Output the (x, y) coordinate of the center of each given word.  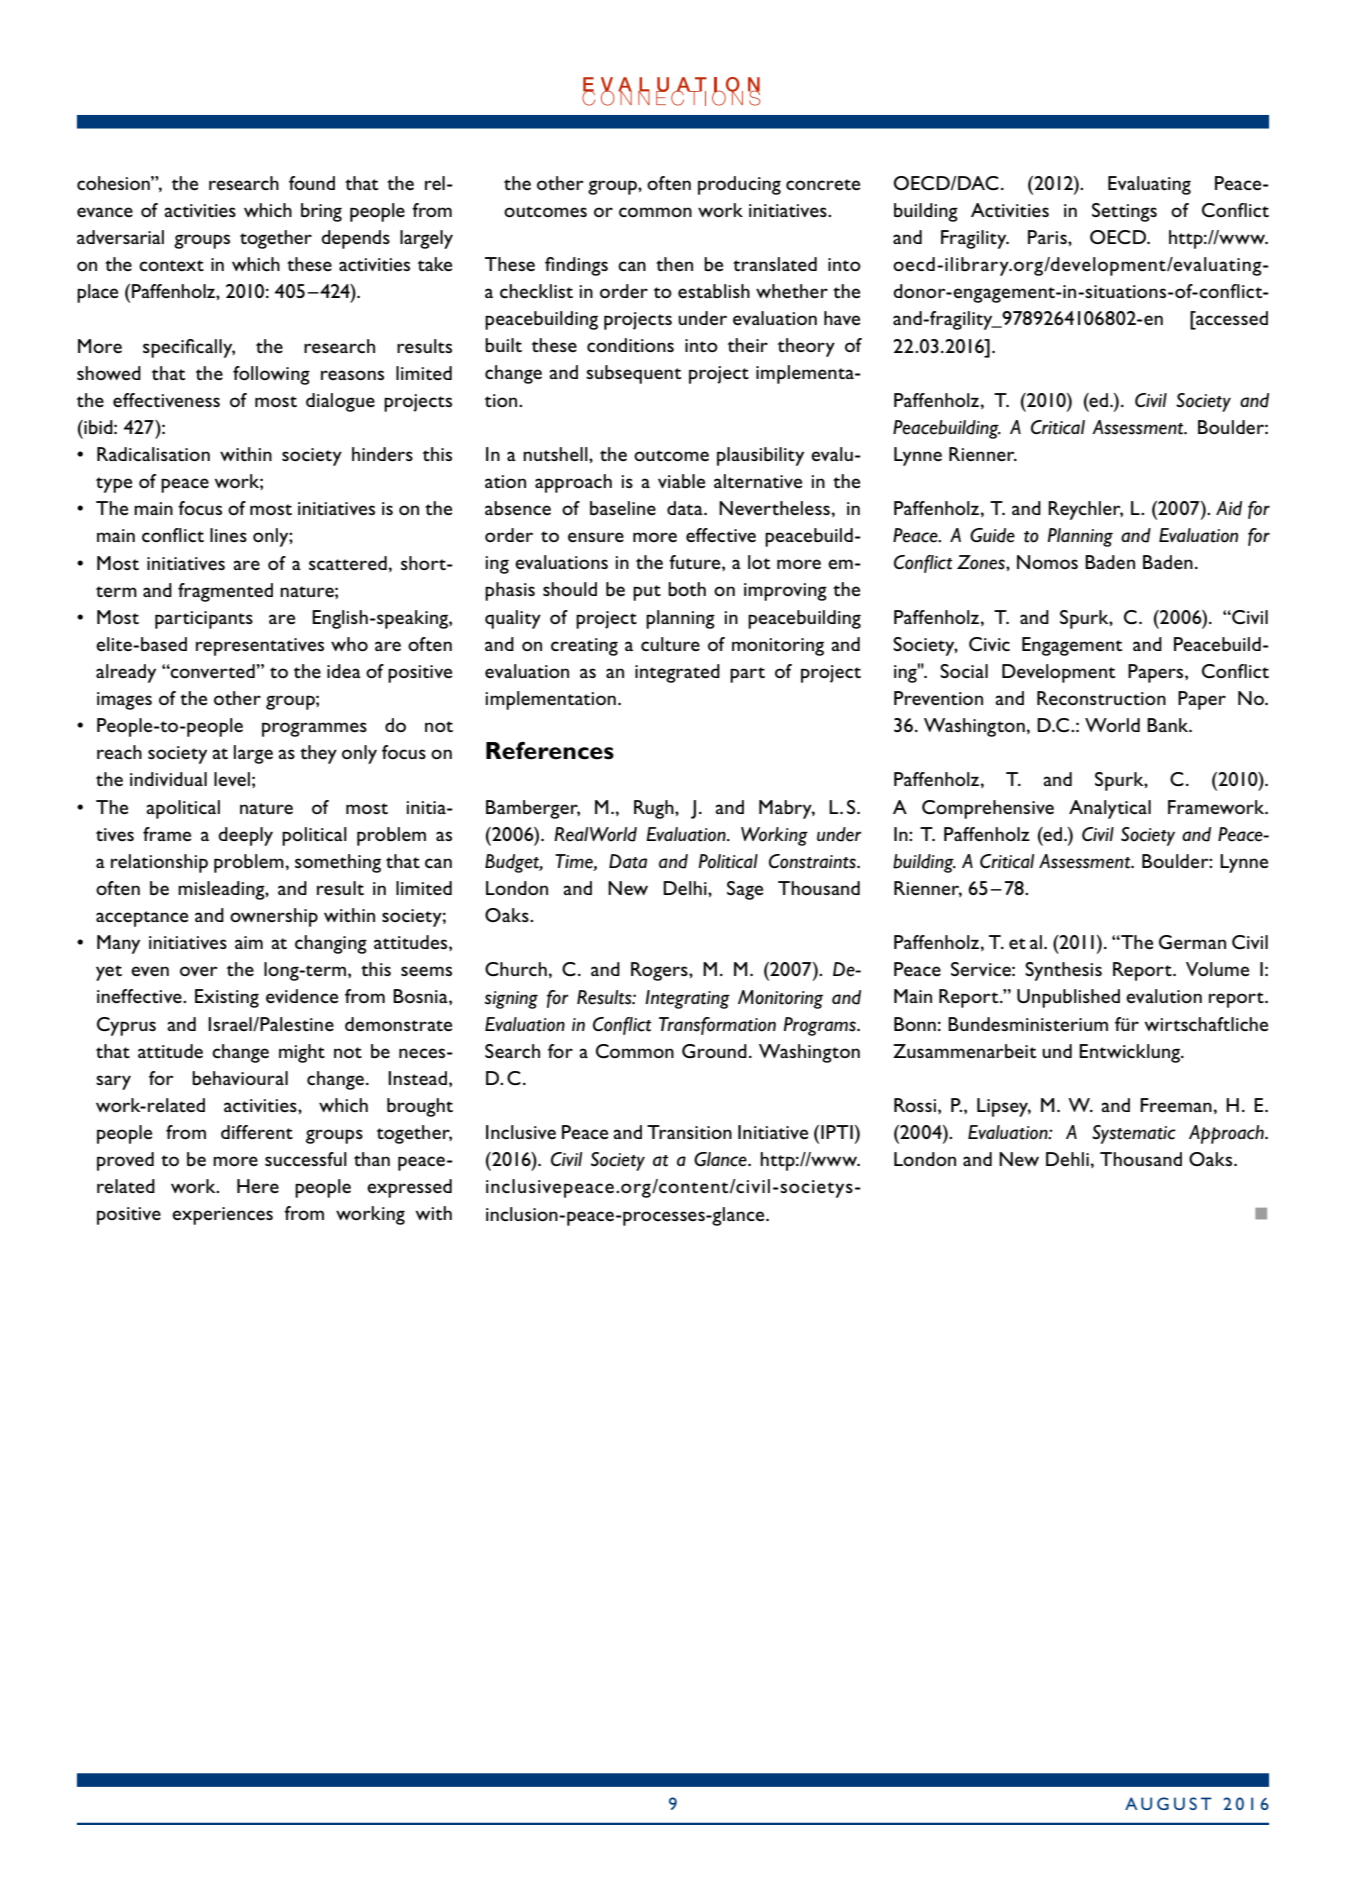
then (674, 264)
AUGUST (1168, 1803)
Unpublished (1068, 998)
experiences (222, 1216)
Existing (227, 998)
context (171, 265)
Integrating (687, 999)
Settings (1124, 212)
